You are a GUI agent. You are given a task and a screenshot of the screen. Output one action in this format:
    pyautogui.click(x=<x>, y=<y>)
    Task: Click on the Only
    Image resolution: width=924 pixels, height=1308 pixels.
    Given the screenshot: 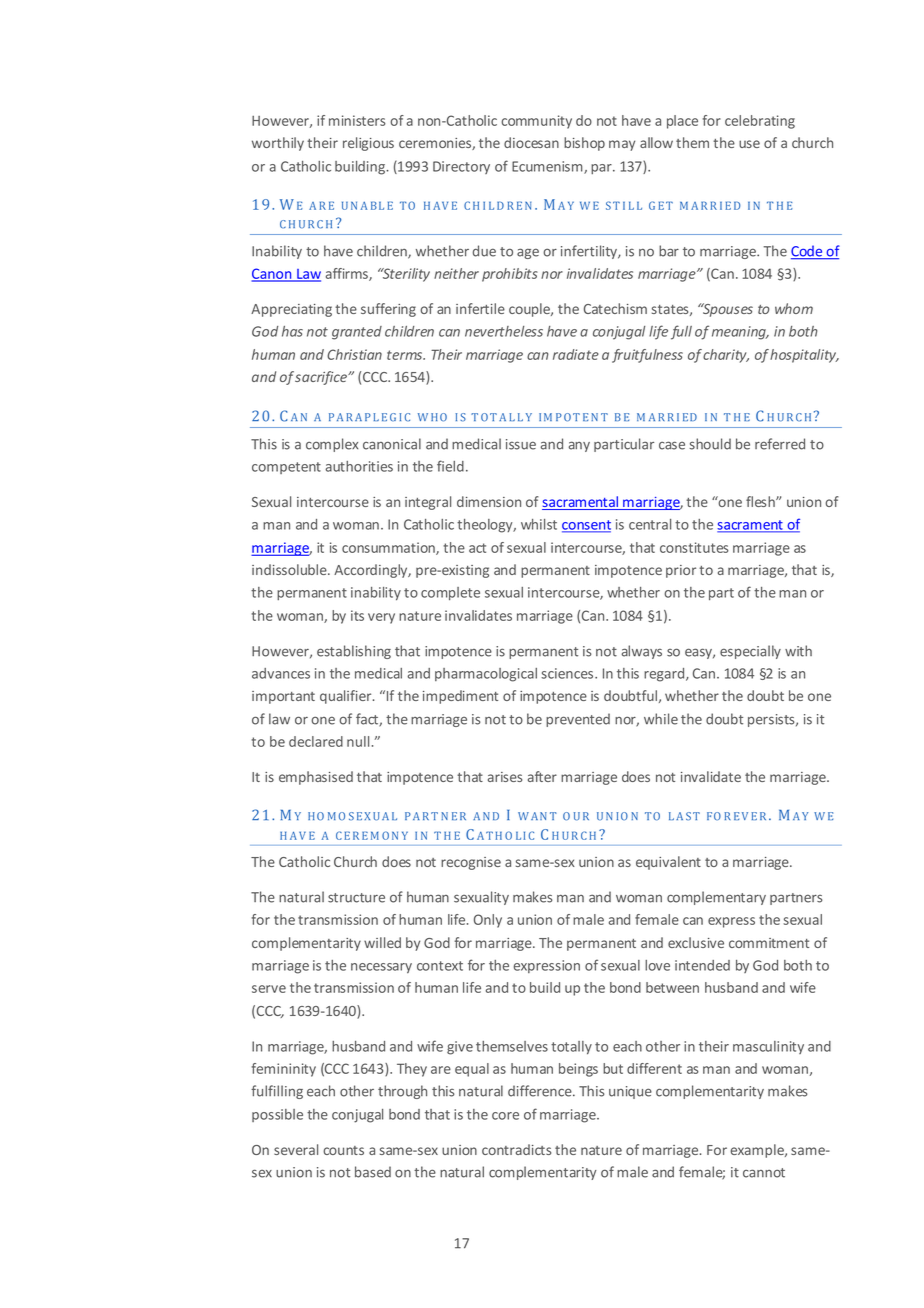 What is the action you would take?
    pyautogui.click(x=488, y=921)
